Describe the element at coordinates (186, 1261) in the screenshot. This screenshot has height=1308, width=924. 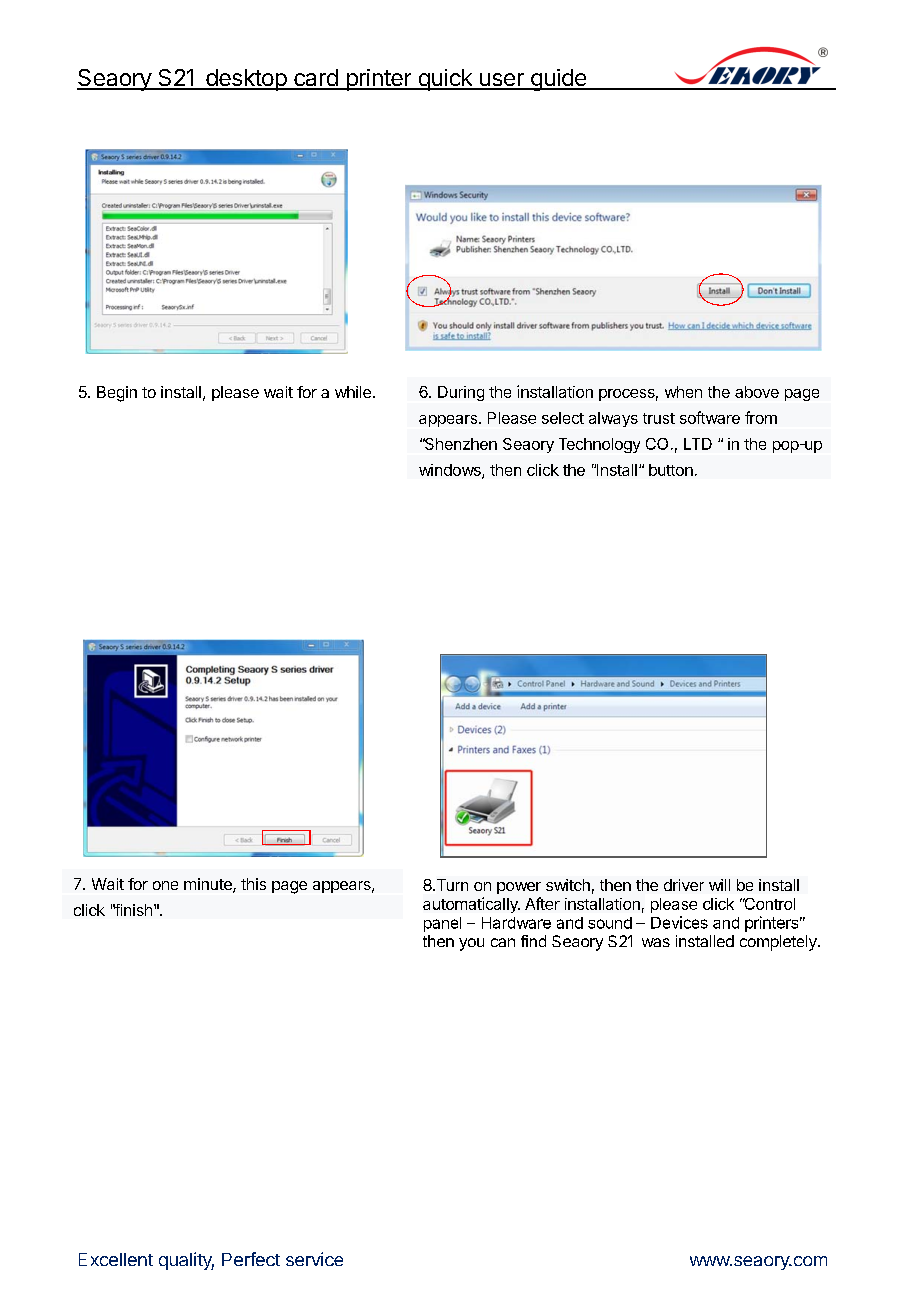
I see `quality` at that location.
